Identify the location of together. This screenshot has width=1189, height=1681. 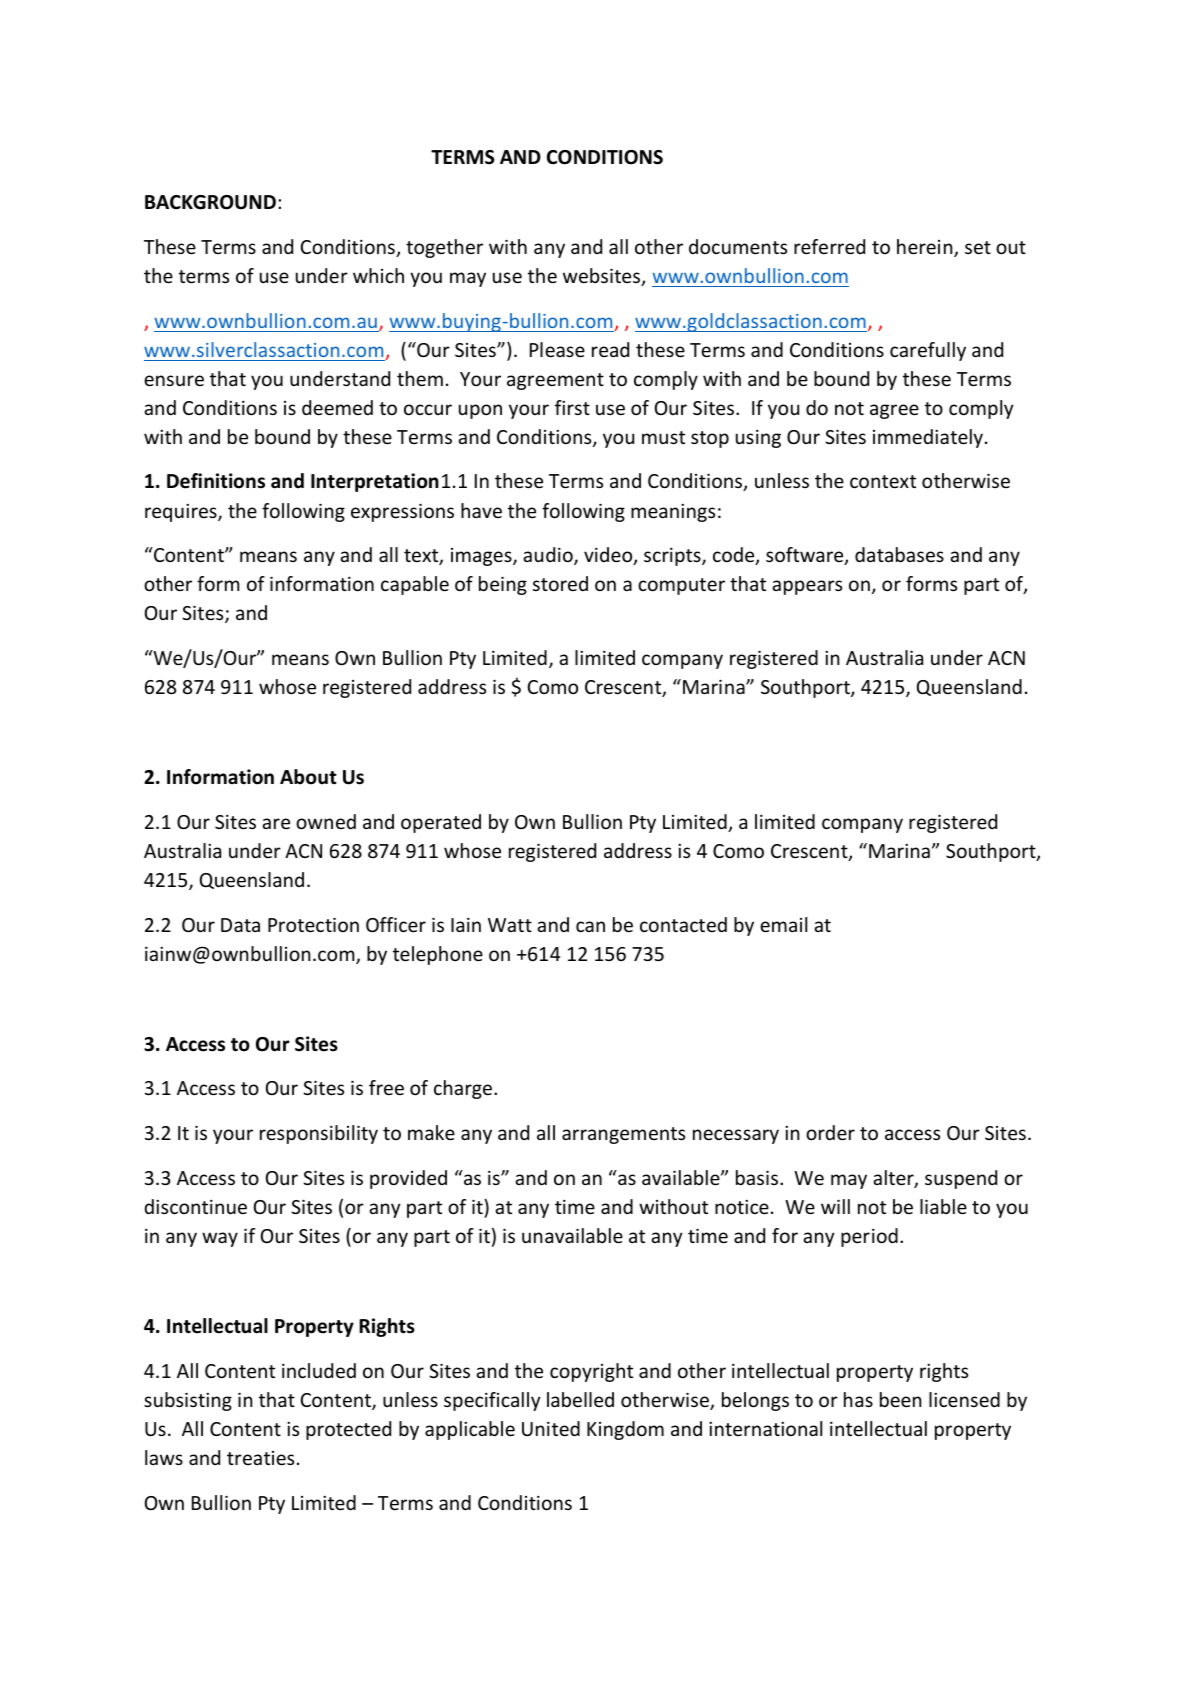
(444, 248).
